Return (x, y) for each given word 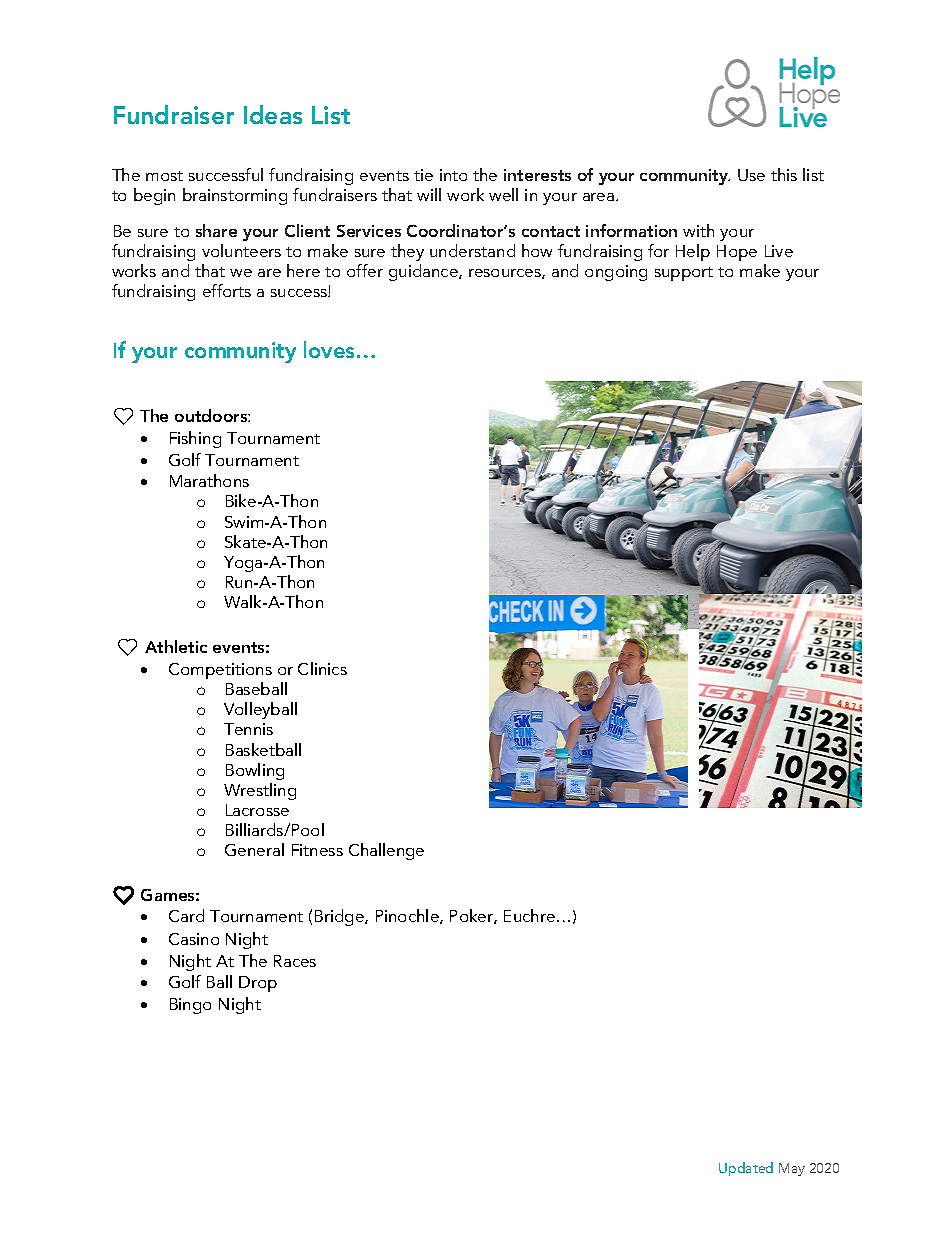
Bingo (190, 1006)
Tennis (248, 729)
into (453, 175)
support (684, 274)
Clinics (322, 668)
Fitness (317, 850)
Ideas (273, 114)
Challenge (386, 851)
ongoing (616, 273)
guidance (424, 272)
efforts (227, 290)
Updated (746, 1169)
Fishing (195, 439)
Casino (194, 939)
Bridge (340, 917)
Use (751, 175)
